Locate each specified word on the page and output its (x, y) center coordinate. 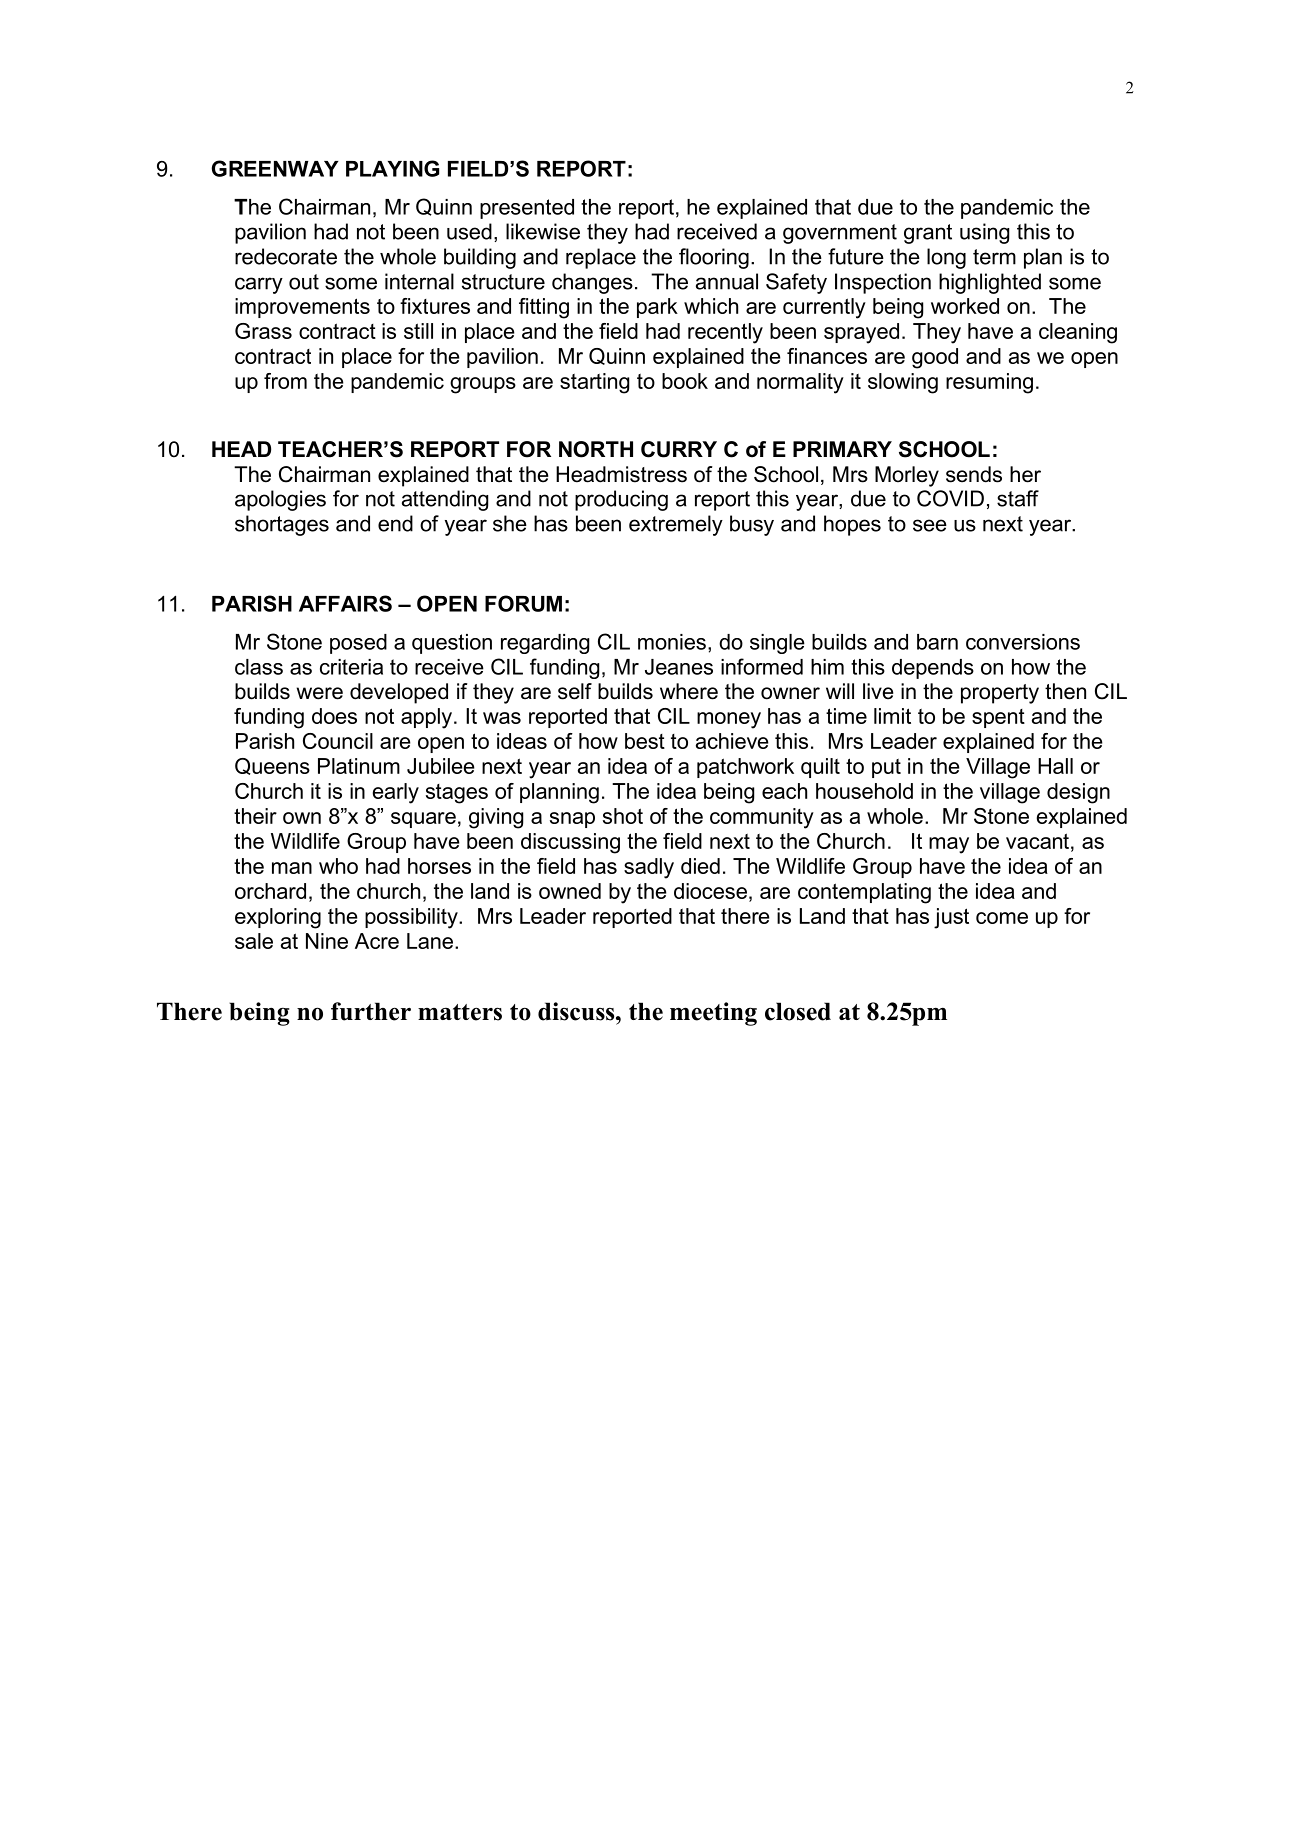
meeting (713, 1014)
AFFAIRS (345, 603)
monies (672, 642)
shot (623, 816)
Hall (1055, 766)
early (396, 793)
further (371, 1011)
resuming (989, 383)
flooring (714, 258)
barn (937, 642)
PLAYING (392, 168)
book (685, 381)
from (285, 381)
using (984, 233)
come (1002, 918)
